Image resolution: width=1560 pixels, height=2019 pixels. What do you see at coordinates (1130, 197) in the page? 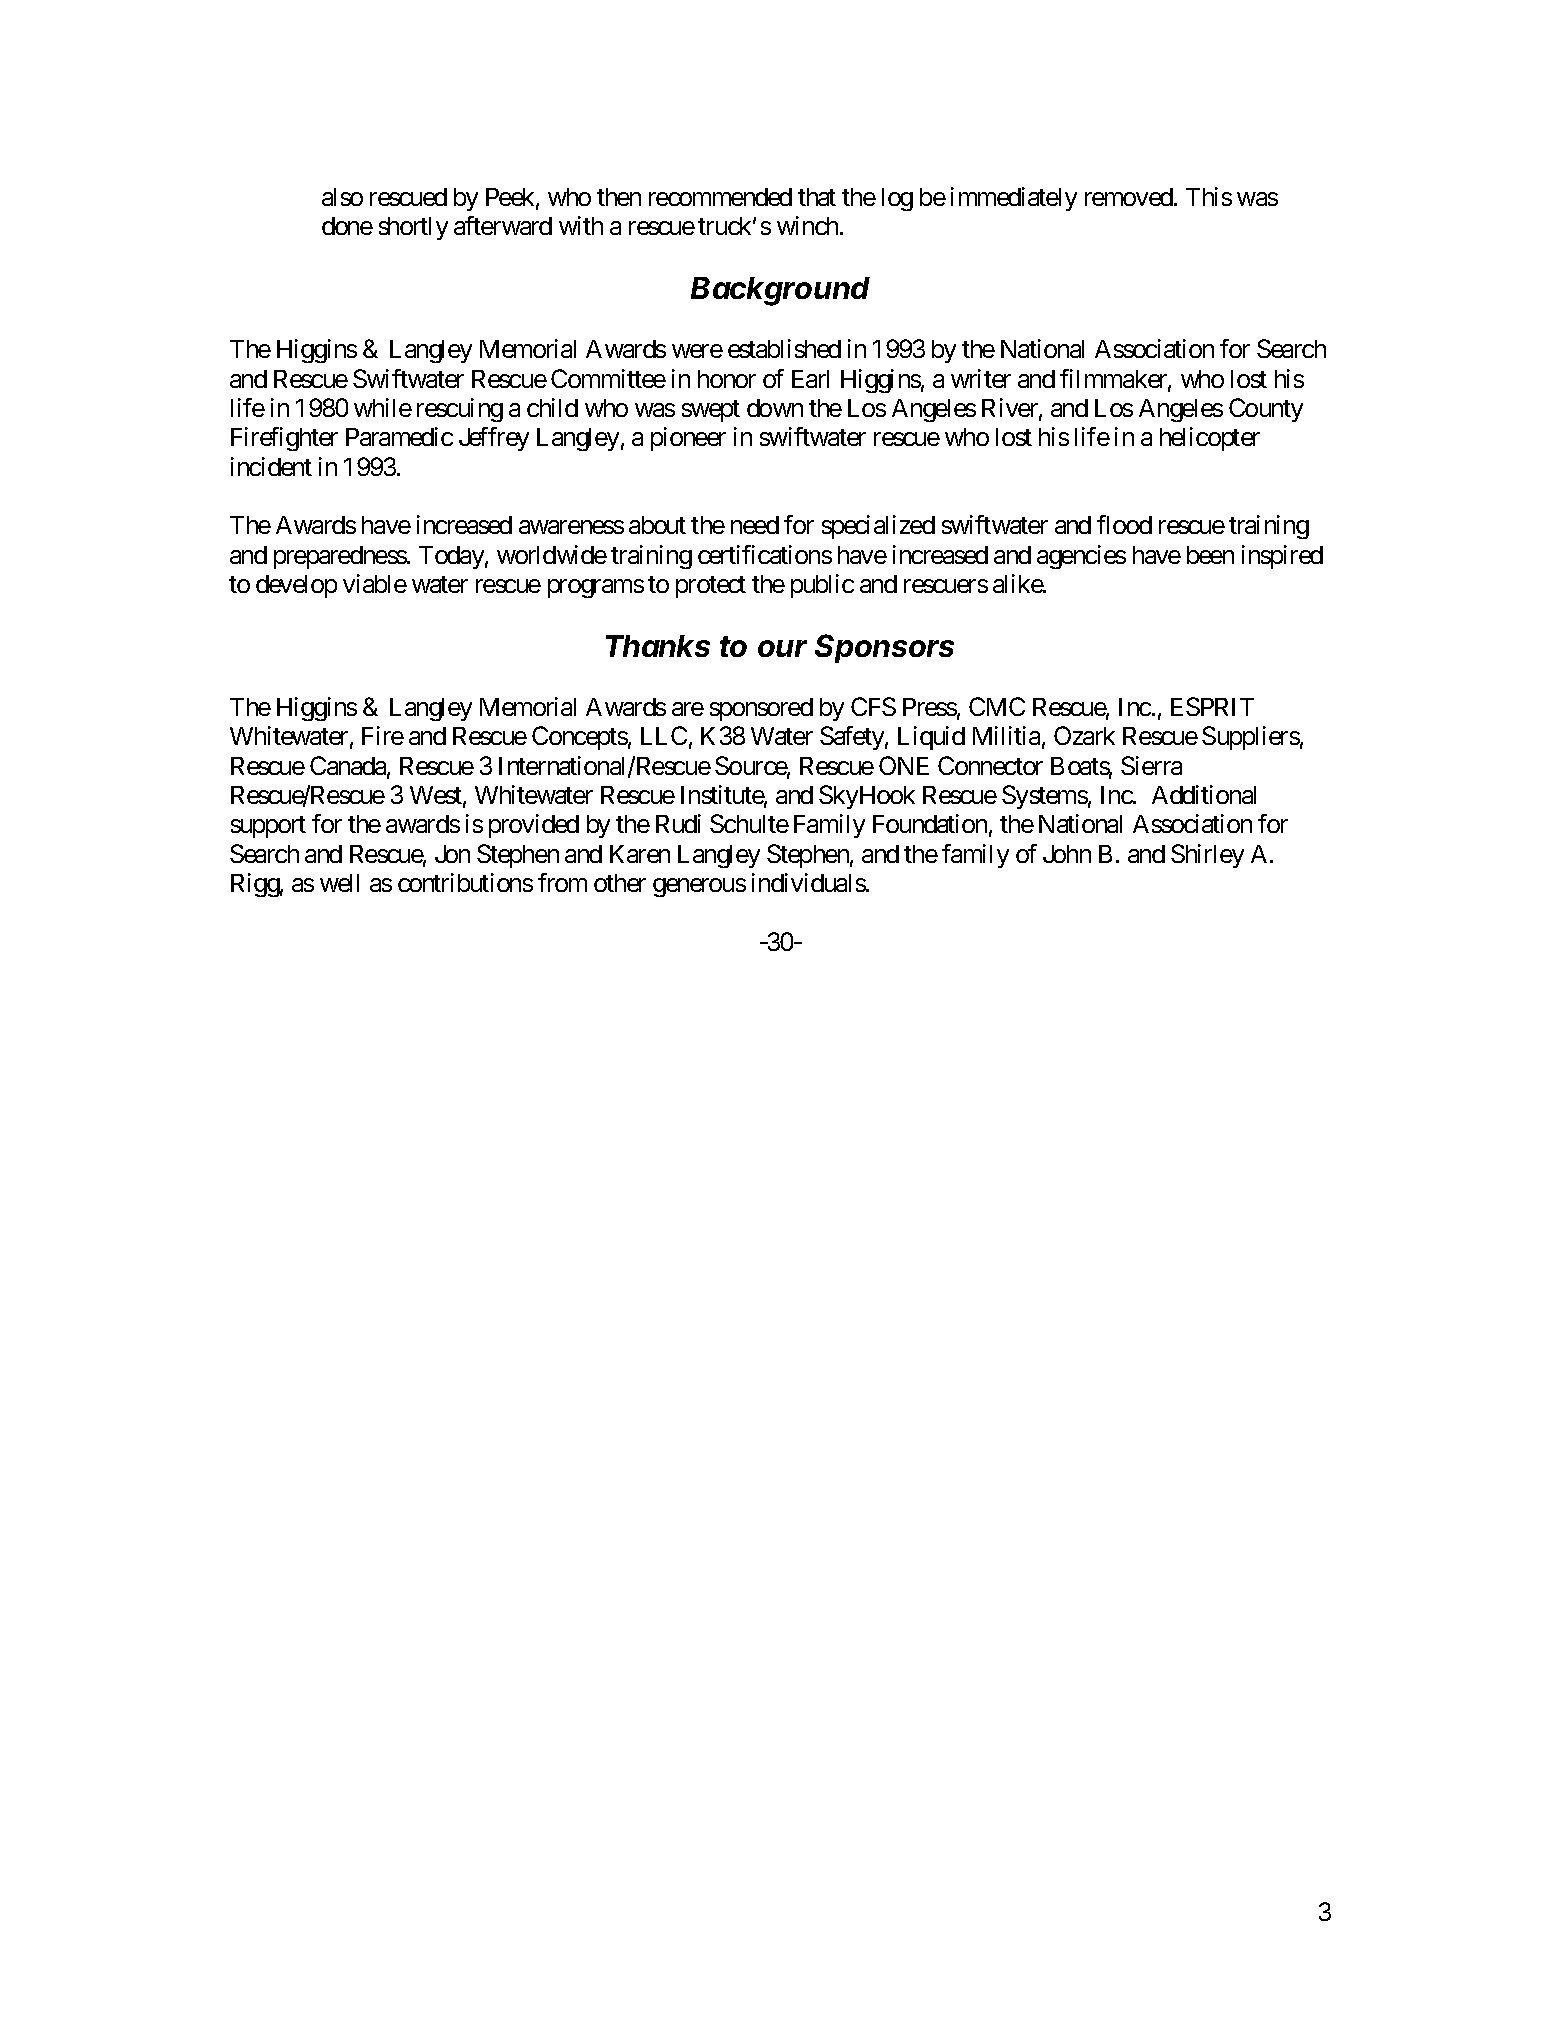
I see `removed` at bounding box center [1130, 197].
